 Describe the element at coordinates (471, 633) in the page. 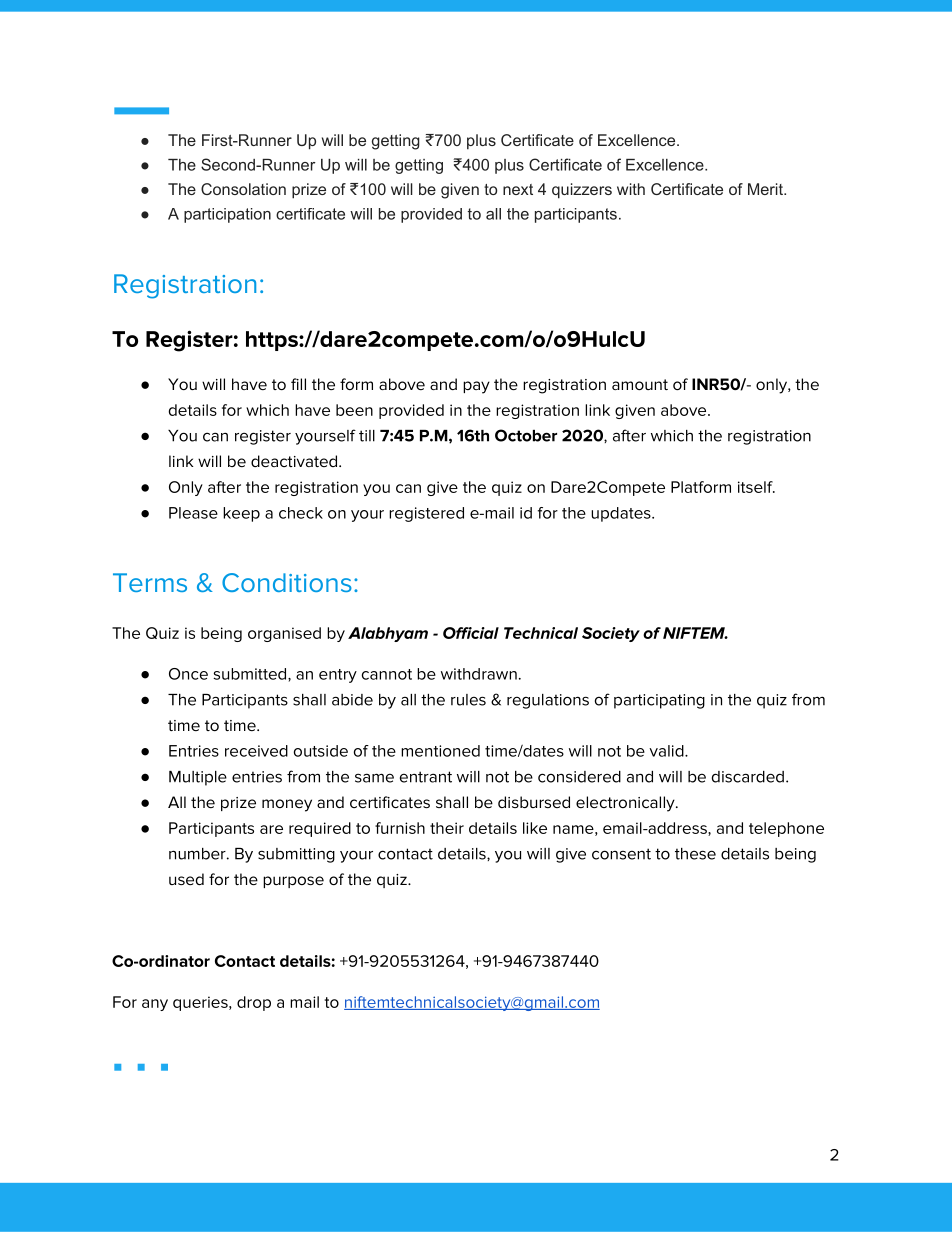

I see `Official` at that location.
